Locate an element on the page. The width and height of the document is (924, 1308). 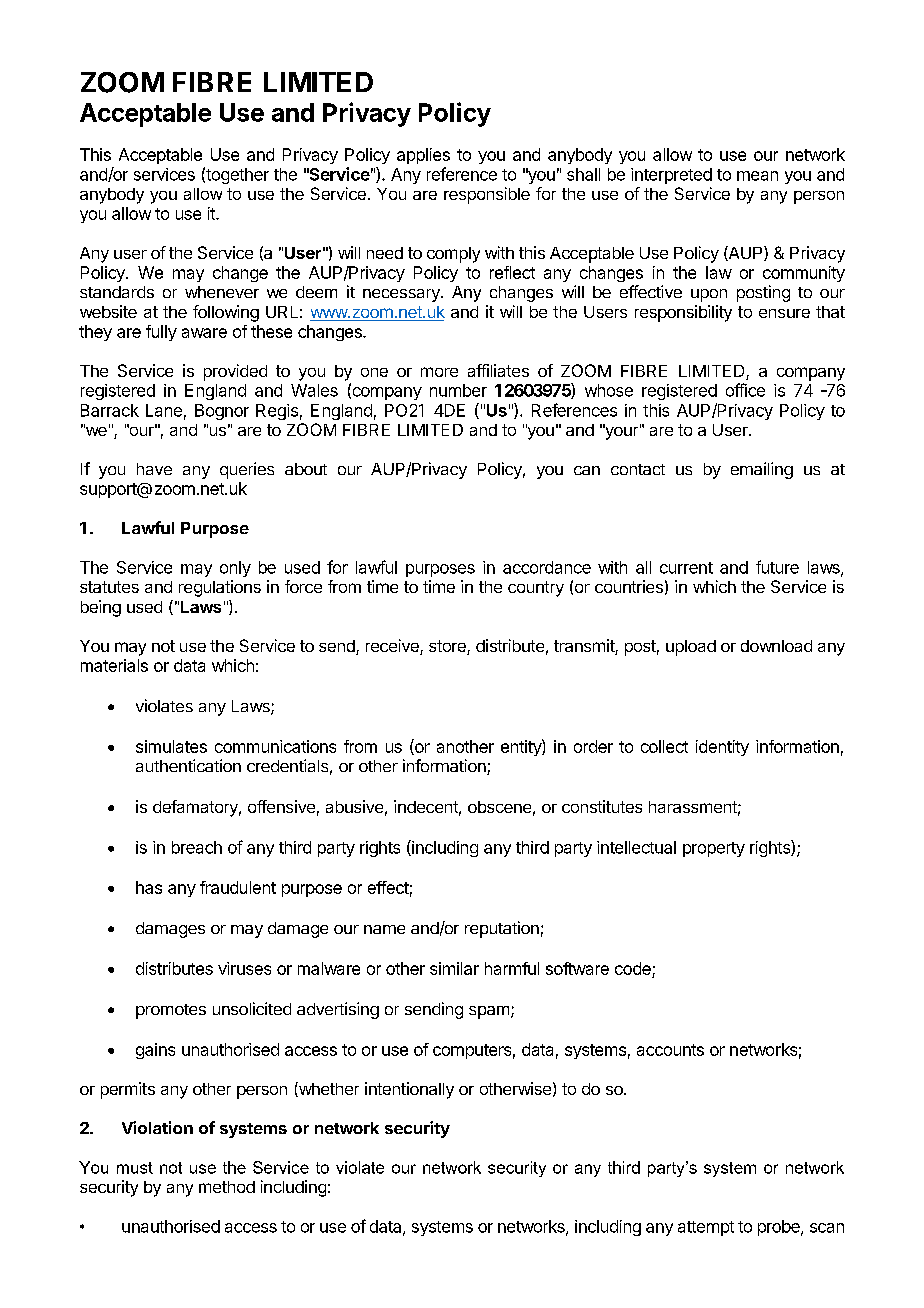
Lane is located at coordinates (164, 410).
